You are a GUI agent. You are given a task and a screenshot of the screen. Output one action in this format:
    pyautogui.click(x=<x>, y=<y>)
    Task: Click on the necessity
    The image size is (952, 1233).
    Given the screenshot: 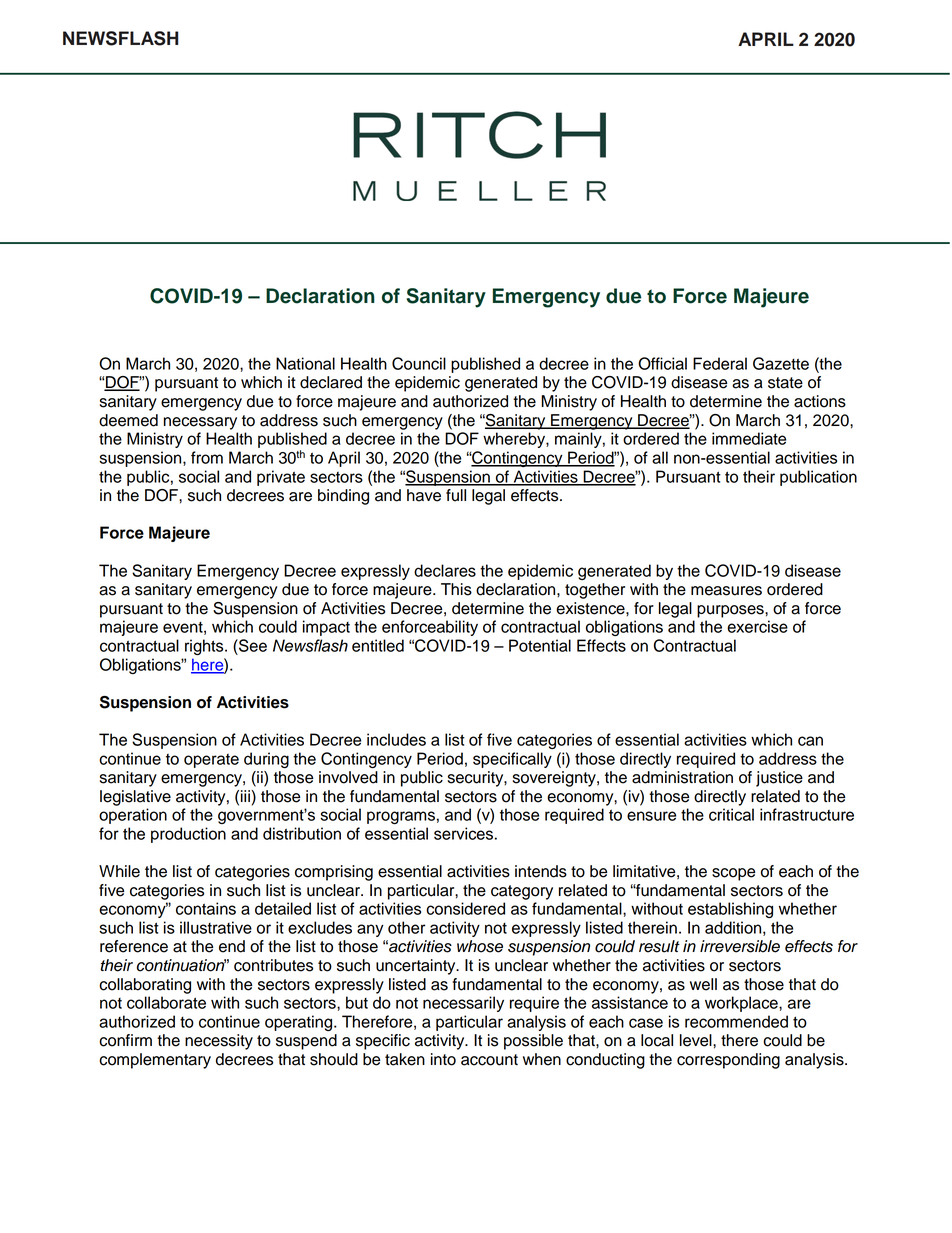 What is the action you would take?
    pyautogui.click(x=219, y=1042)
